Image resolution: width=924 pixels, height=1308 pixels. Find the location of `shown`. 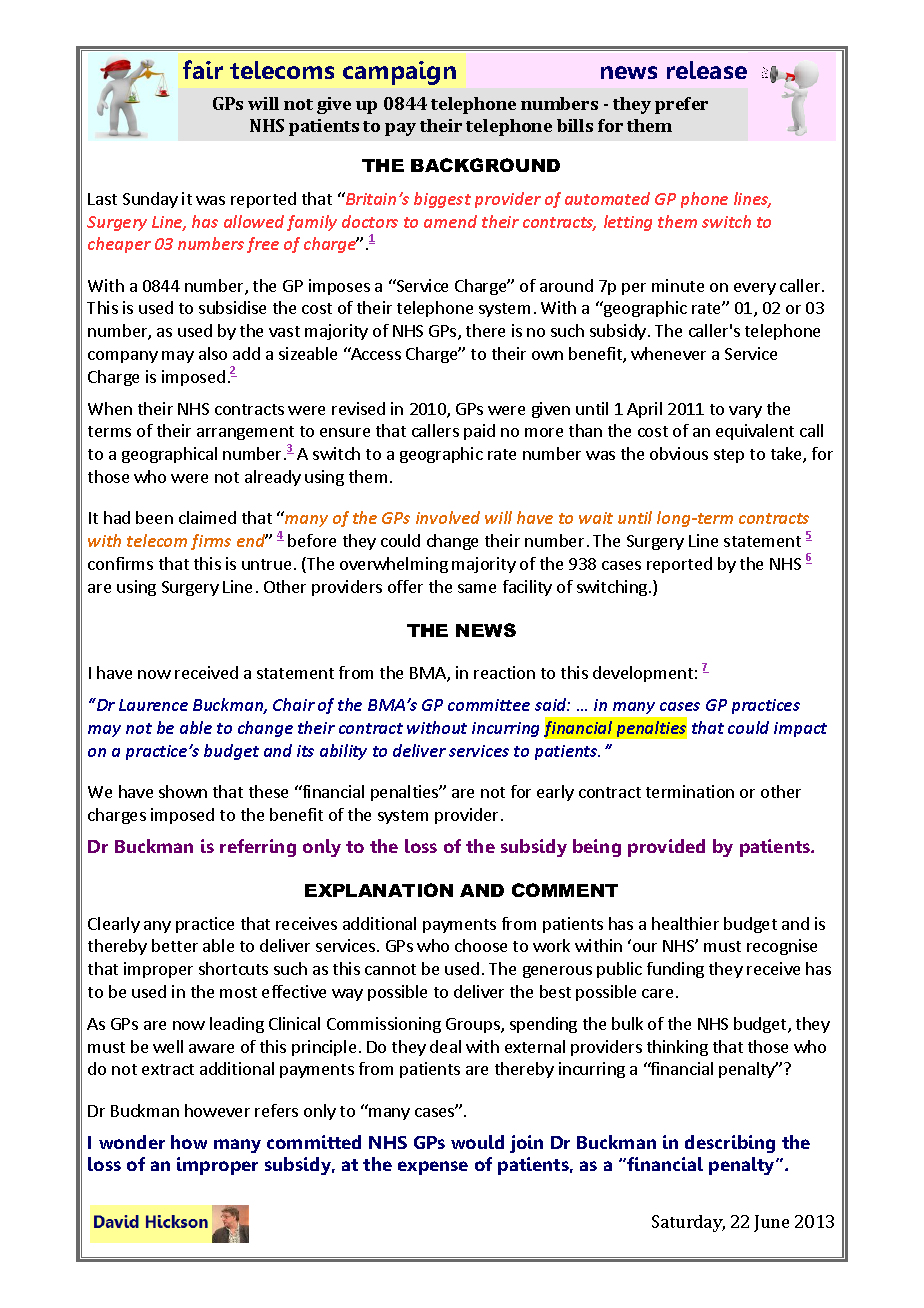

shown is located at coordinates (183, 791).
